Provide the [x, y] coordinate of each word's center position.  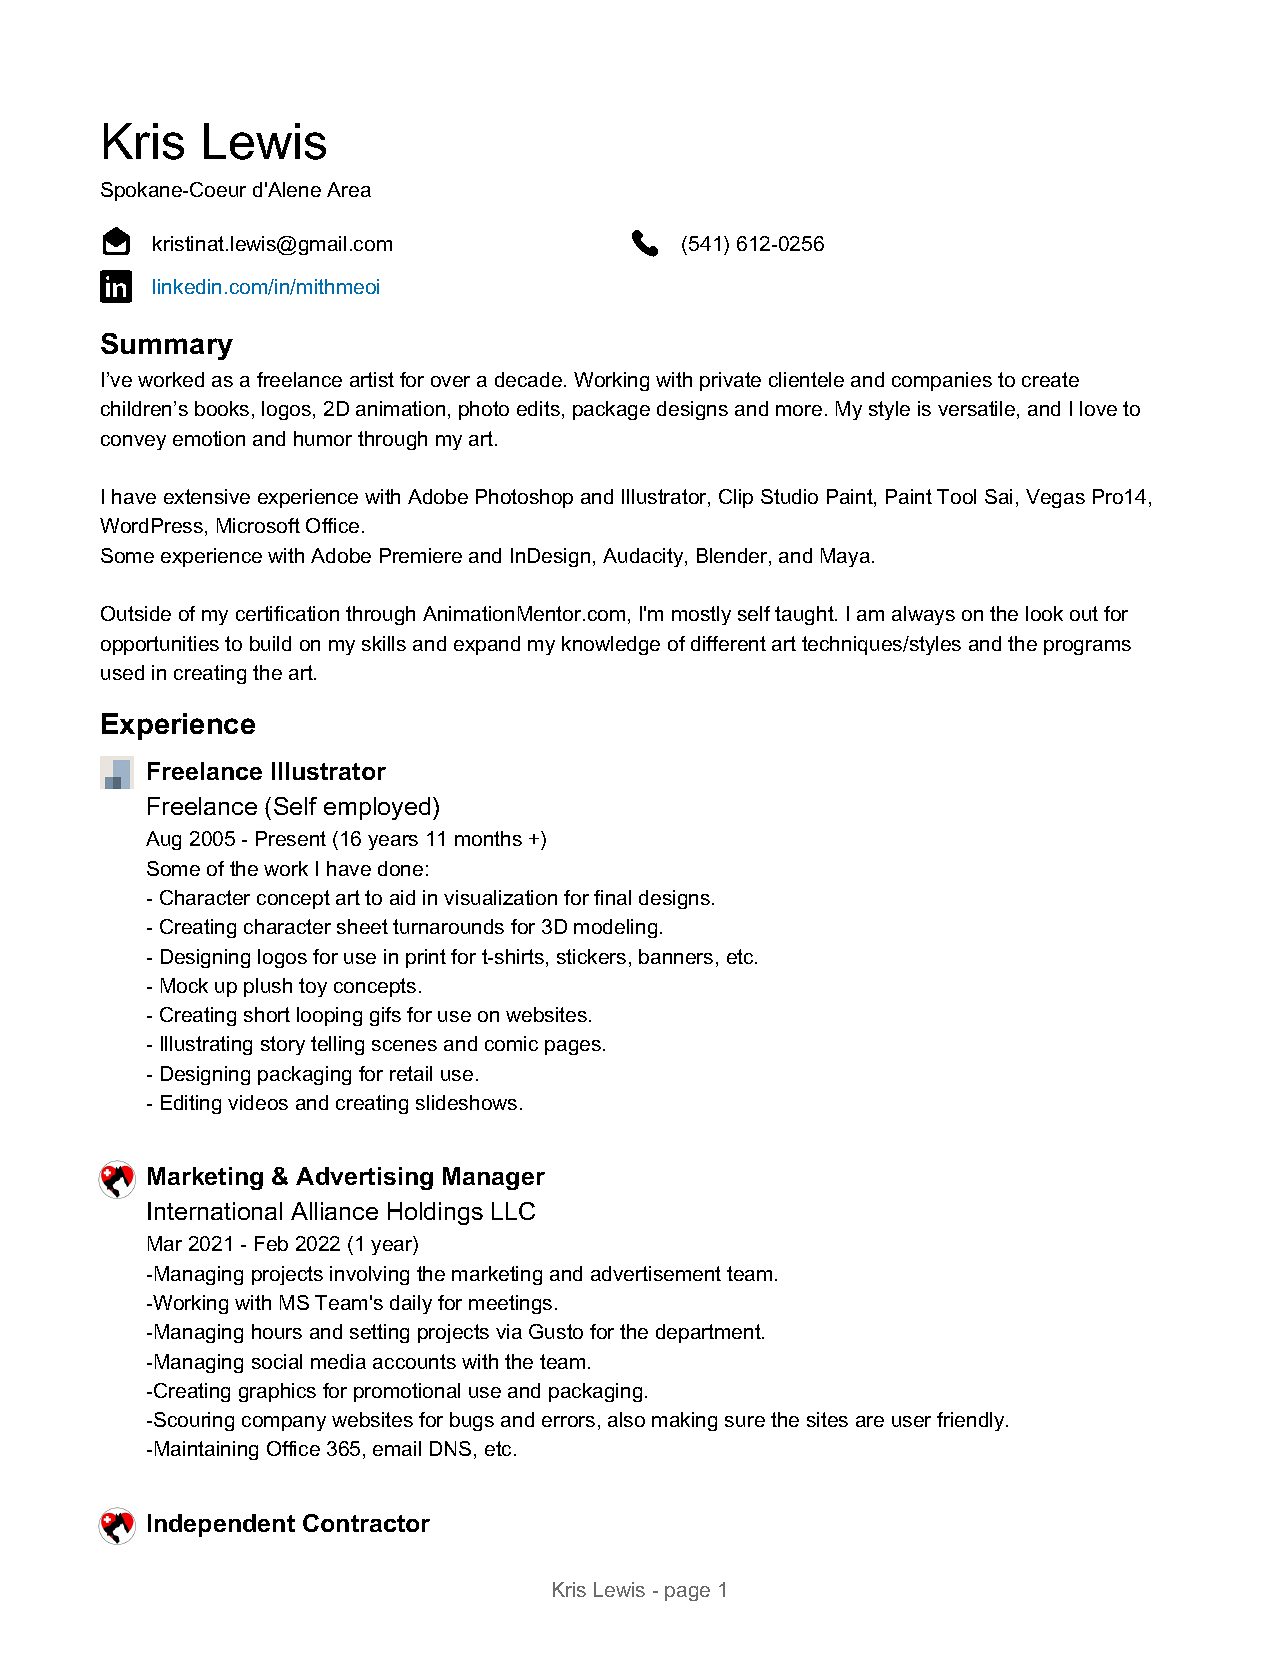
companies [942, 381]
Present [291, 838]
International [215, 1211]
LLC [513, 1211]
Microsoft [258, 525]
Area [349, 189]
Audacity [644, 557]
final [612, 897]
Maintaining [206, 1450]
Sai [998, 496]
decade [528, 379]
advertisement [656, 1273]
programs [1087, 647]
